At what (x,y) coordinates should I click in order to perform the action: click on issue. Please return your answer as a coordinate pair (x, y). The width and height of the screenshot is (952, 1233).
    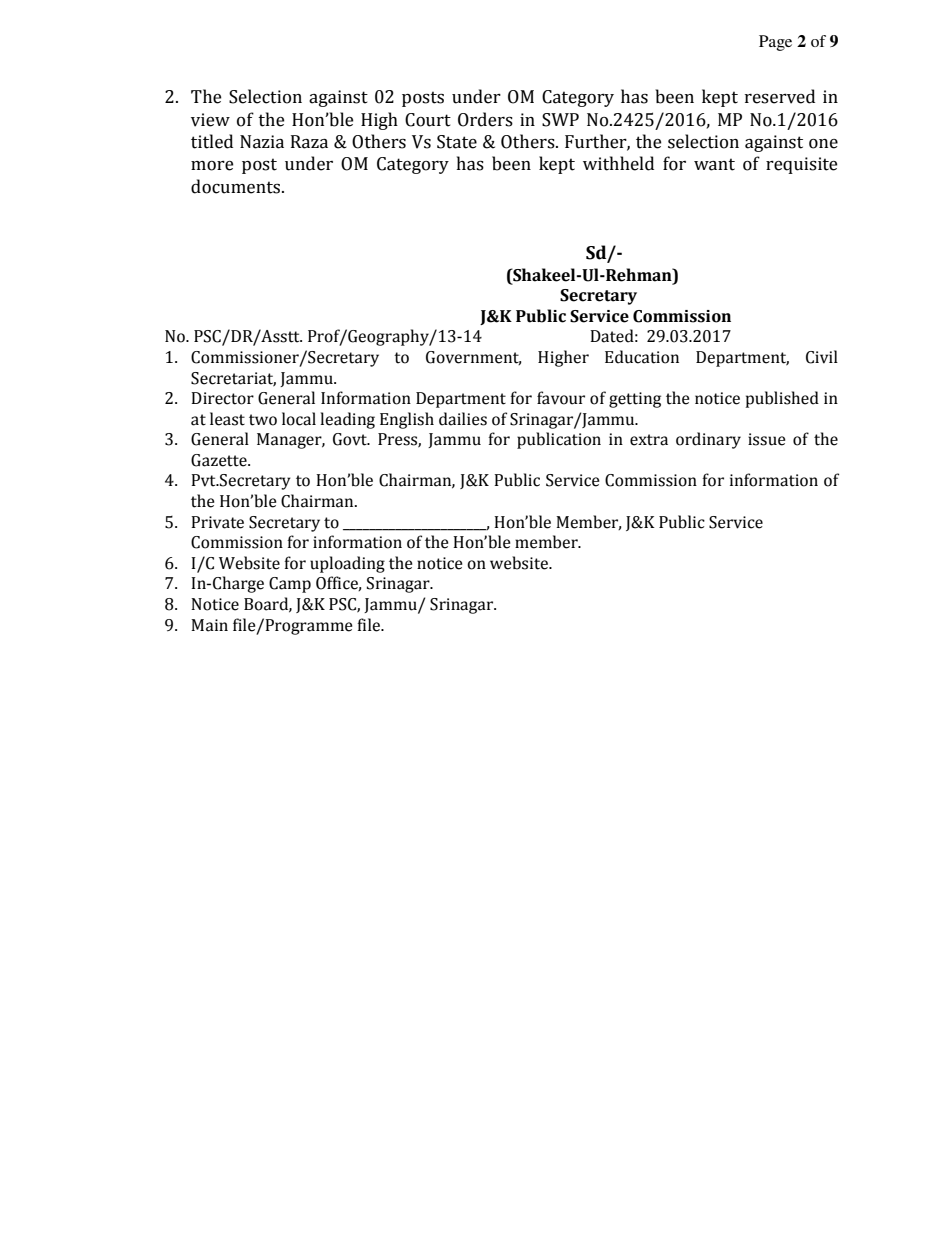
    Looking at the image, I should click on (766, 439).
